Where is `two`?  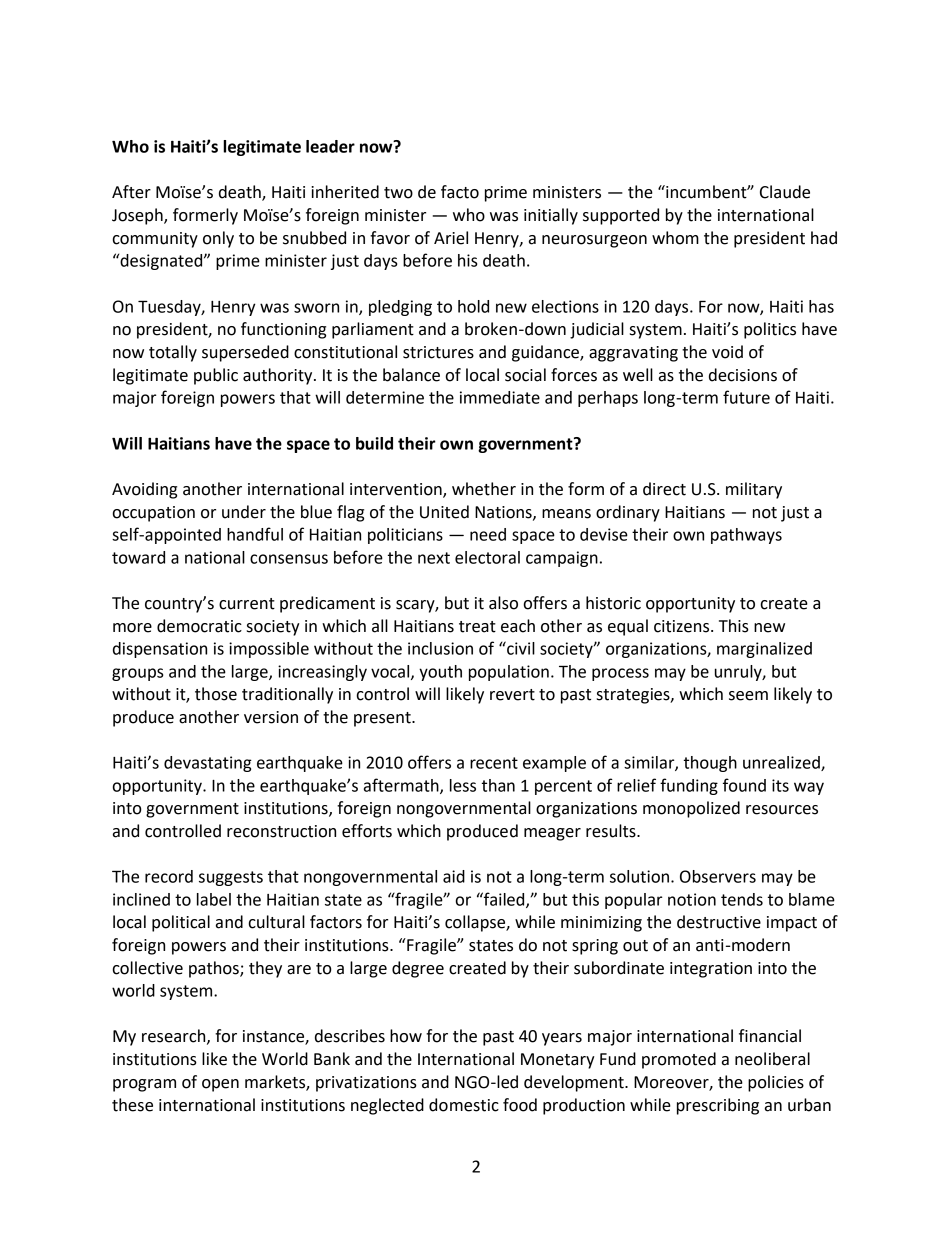 two is located at coordinates (398, 193).
